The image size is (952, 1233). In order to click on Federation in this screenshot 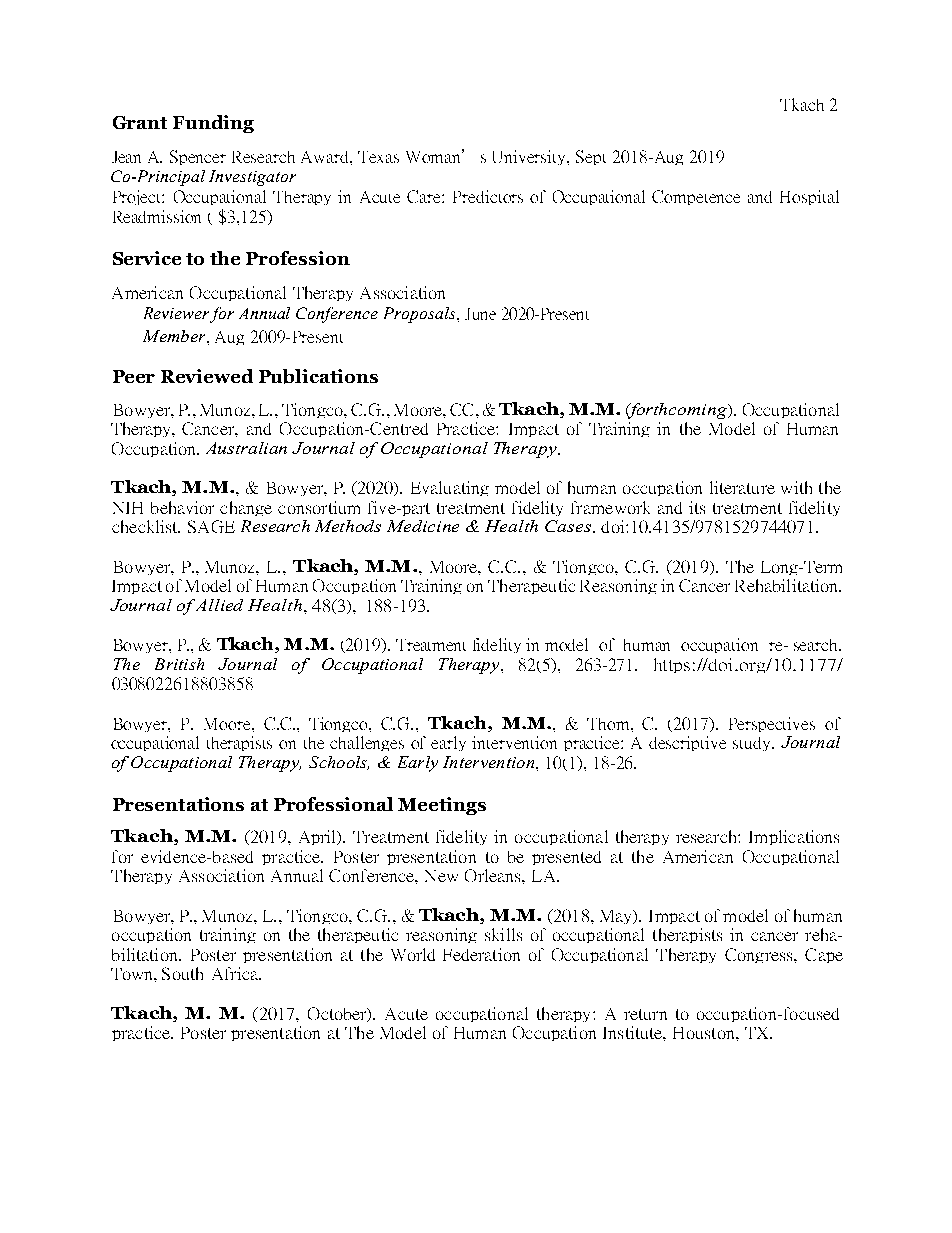, I will do `click(481, 954)`.
